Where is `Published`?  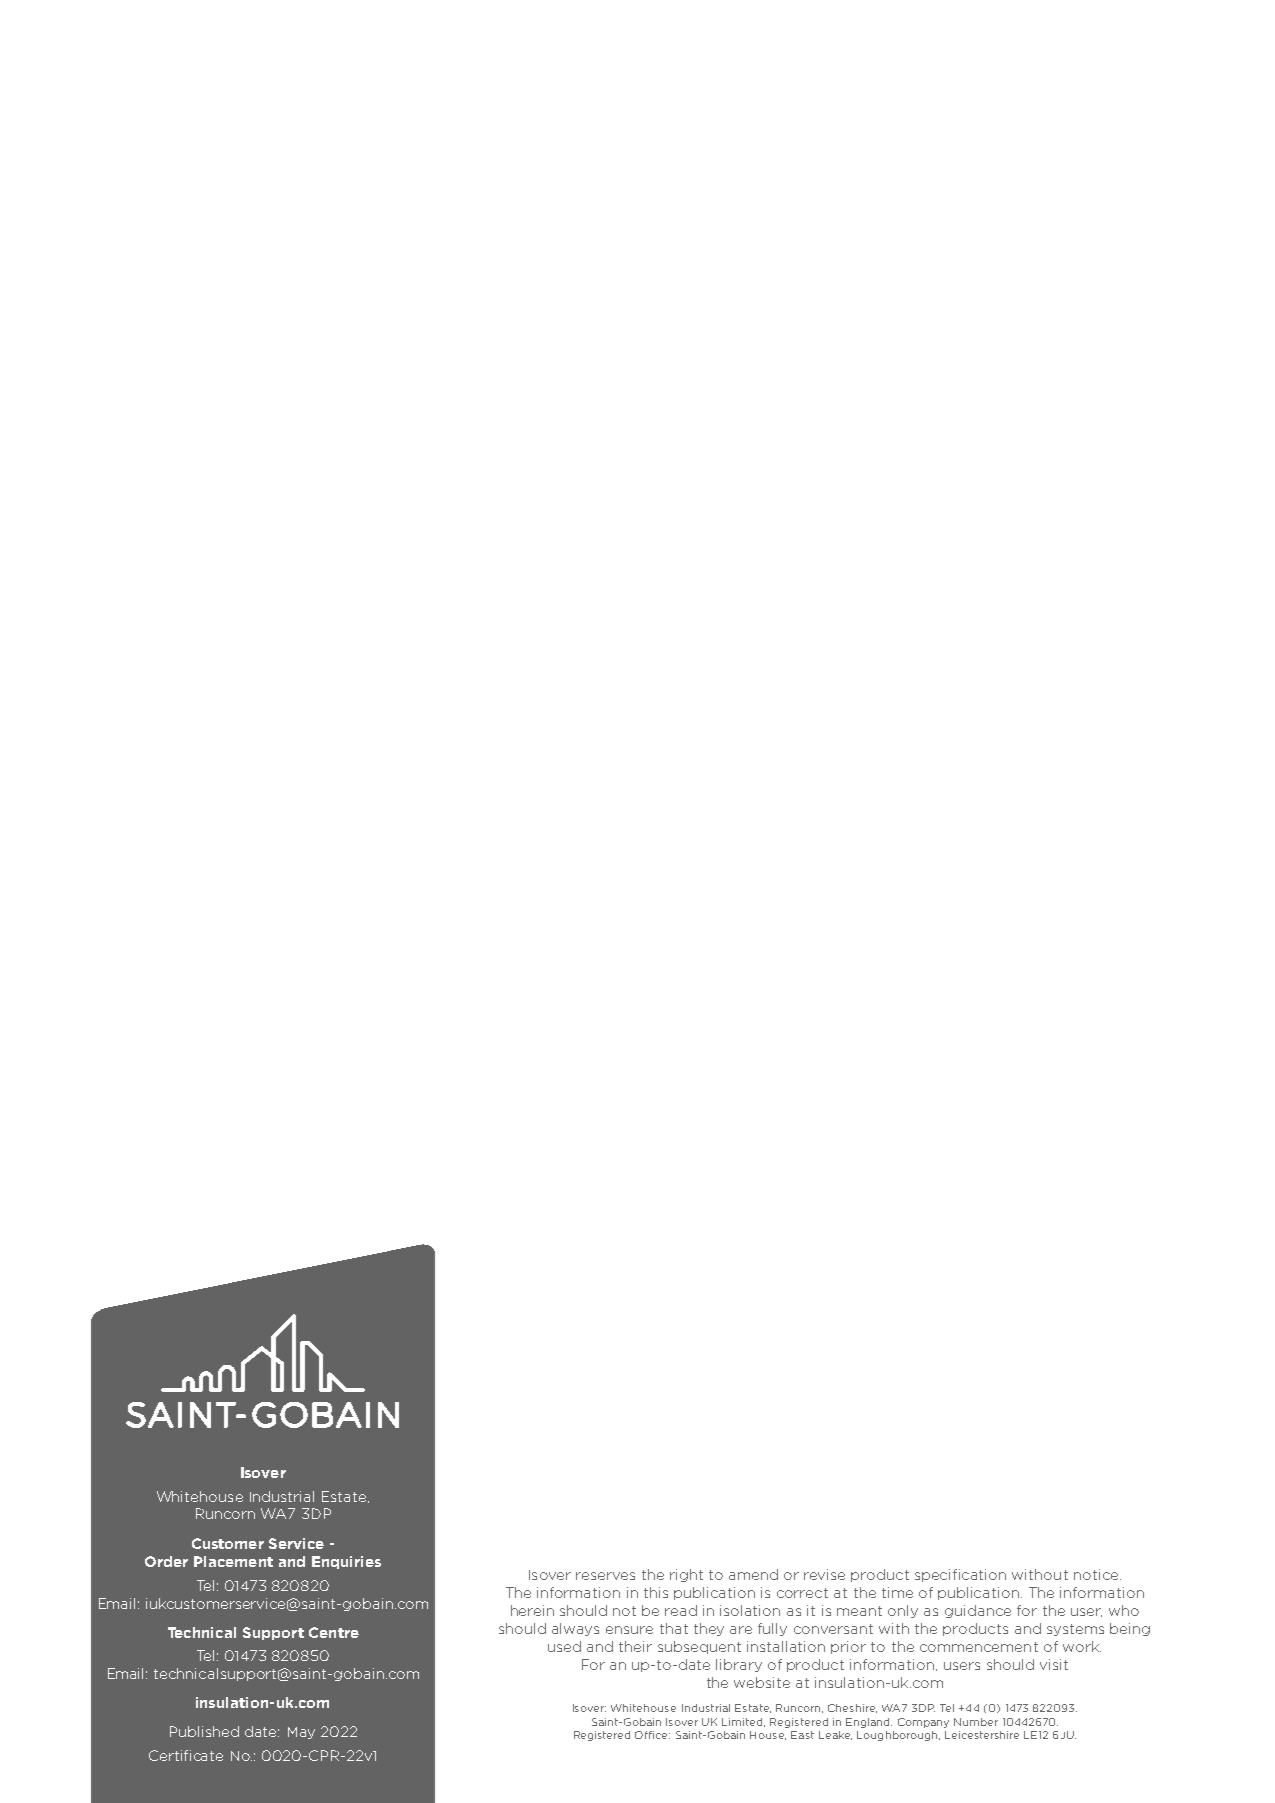 Published is located at coordinates (204, 1731).
